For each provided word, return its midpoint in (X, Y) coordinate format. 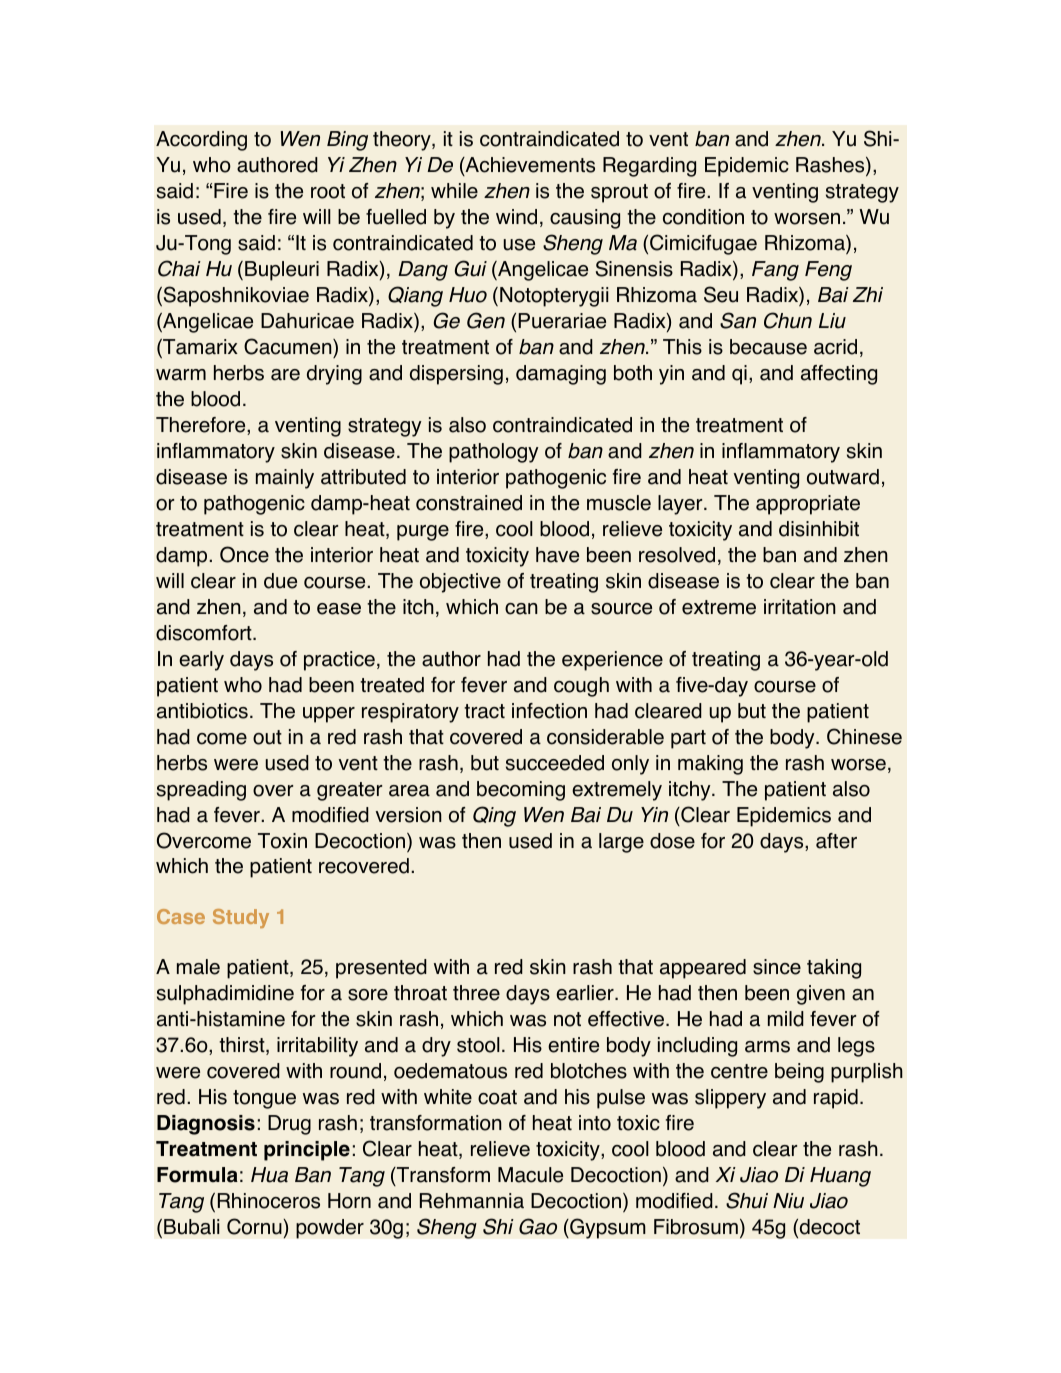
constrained (469, 503)
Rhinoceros (269, 1201)
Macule (530, 1175)
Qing (494, 816)
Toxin (282, 841)
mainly (285, 479)
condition (703, 217)
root (328, 191)
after (836, 841)
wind (516, 217)
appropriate (808, 505)
